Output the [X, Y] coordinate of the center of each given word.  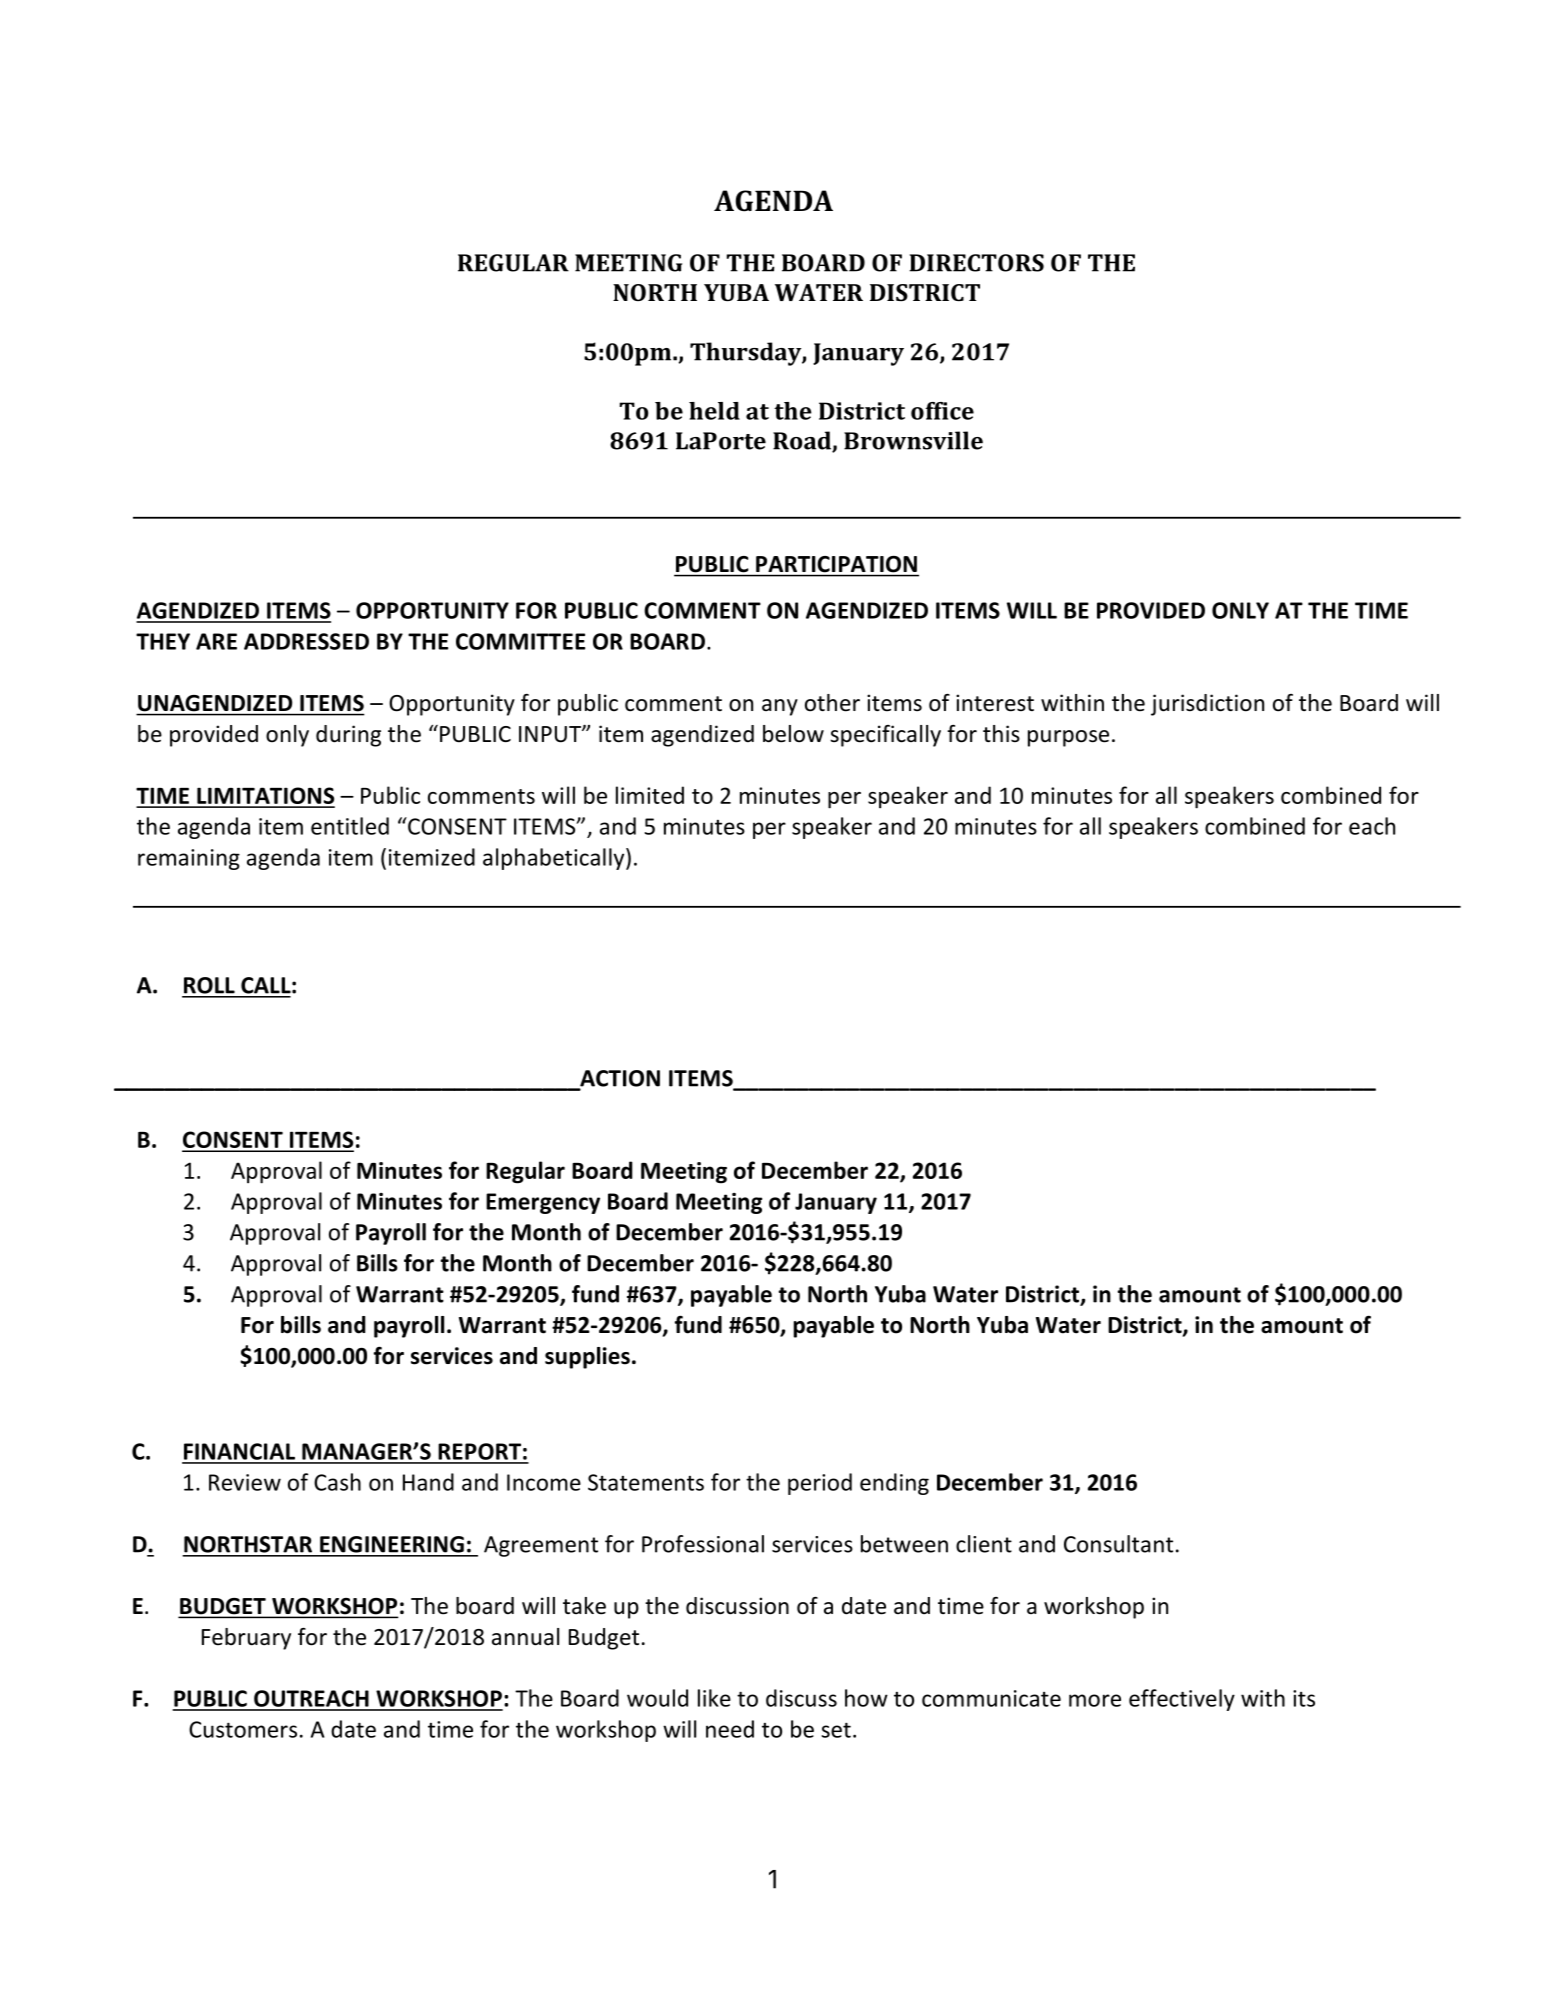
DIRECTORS [976, 263]
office [942, 411]
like [714, 1698]
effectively [1182, 1700]
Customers [243, 1729]
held [714, 411]
